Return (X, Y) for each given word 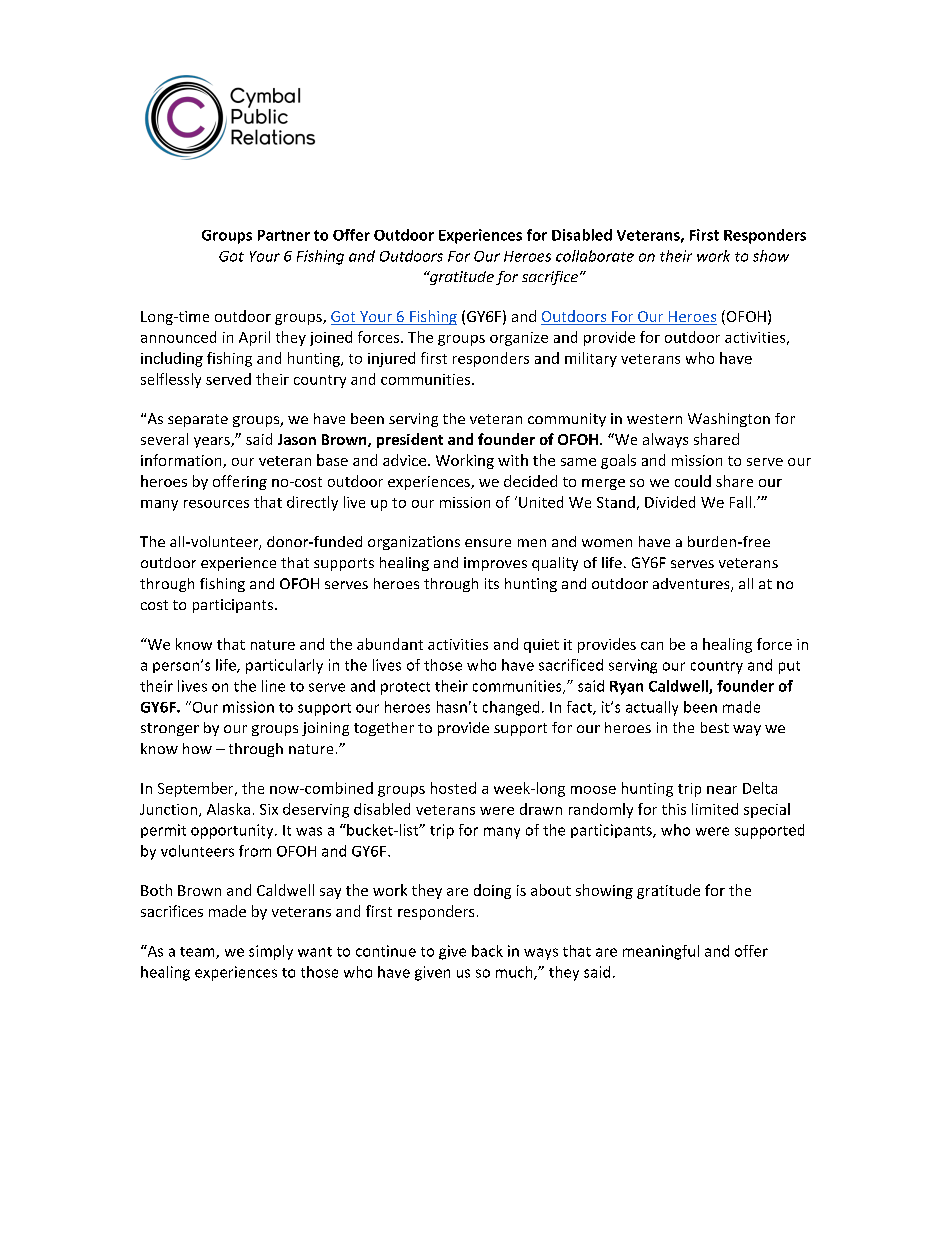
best (715, 727)
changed (511, 708)
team (198, 953)
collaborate (595, 256)
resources (216, 504)
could (693, 481)
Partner (284, 235)
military (591, 359)
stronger (170, 729)
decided (530, 481)
